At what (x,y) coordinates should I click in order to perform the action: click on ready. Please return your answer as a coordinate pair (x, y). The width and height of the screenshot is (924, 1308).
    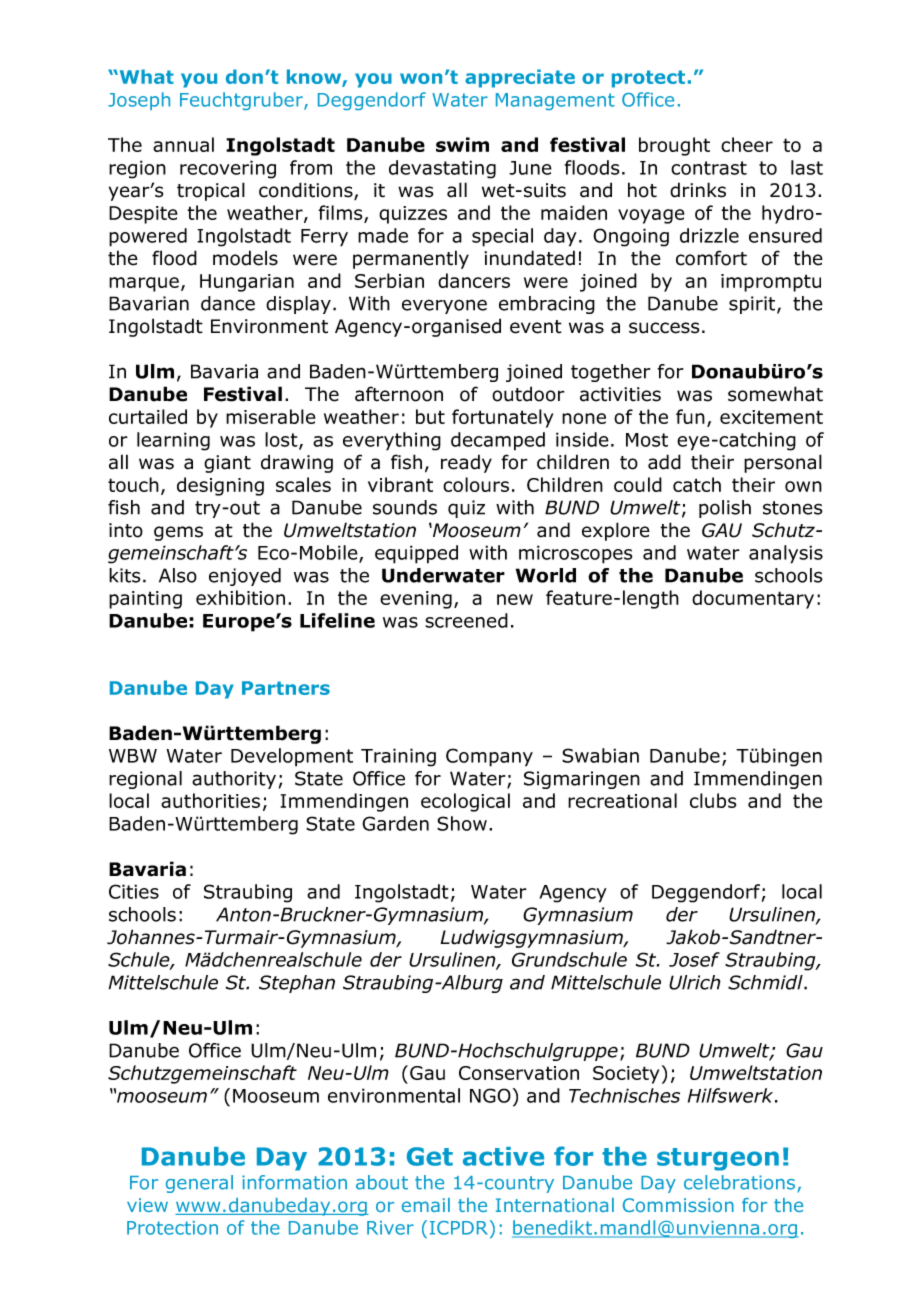
    Looking at the image, I should click on (466, 463).
